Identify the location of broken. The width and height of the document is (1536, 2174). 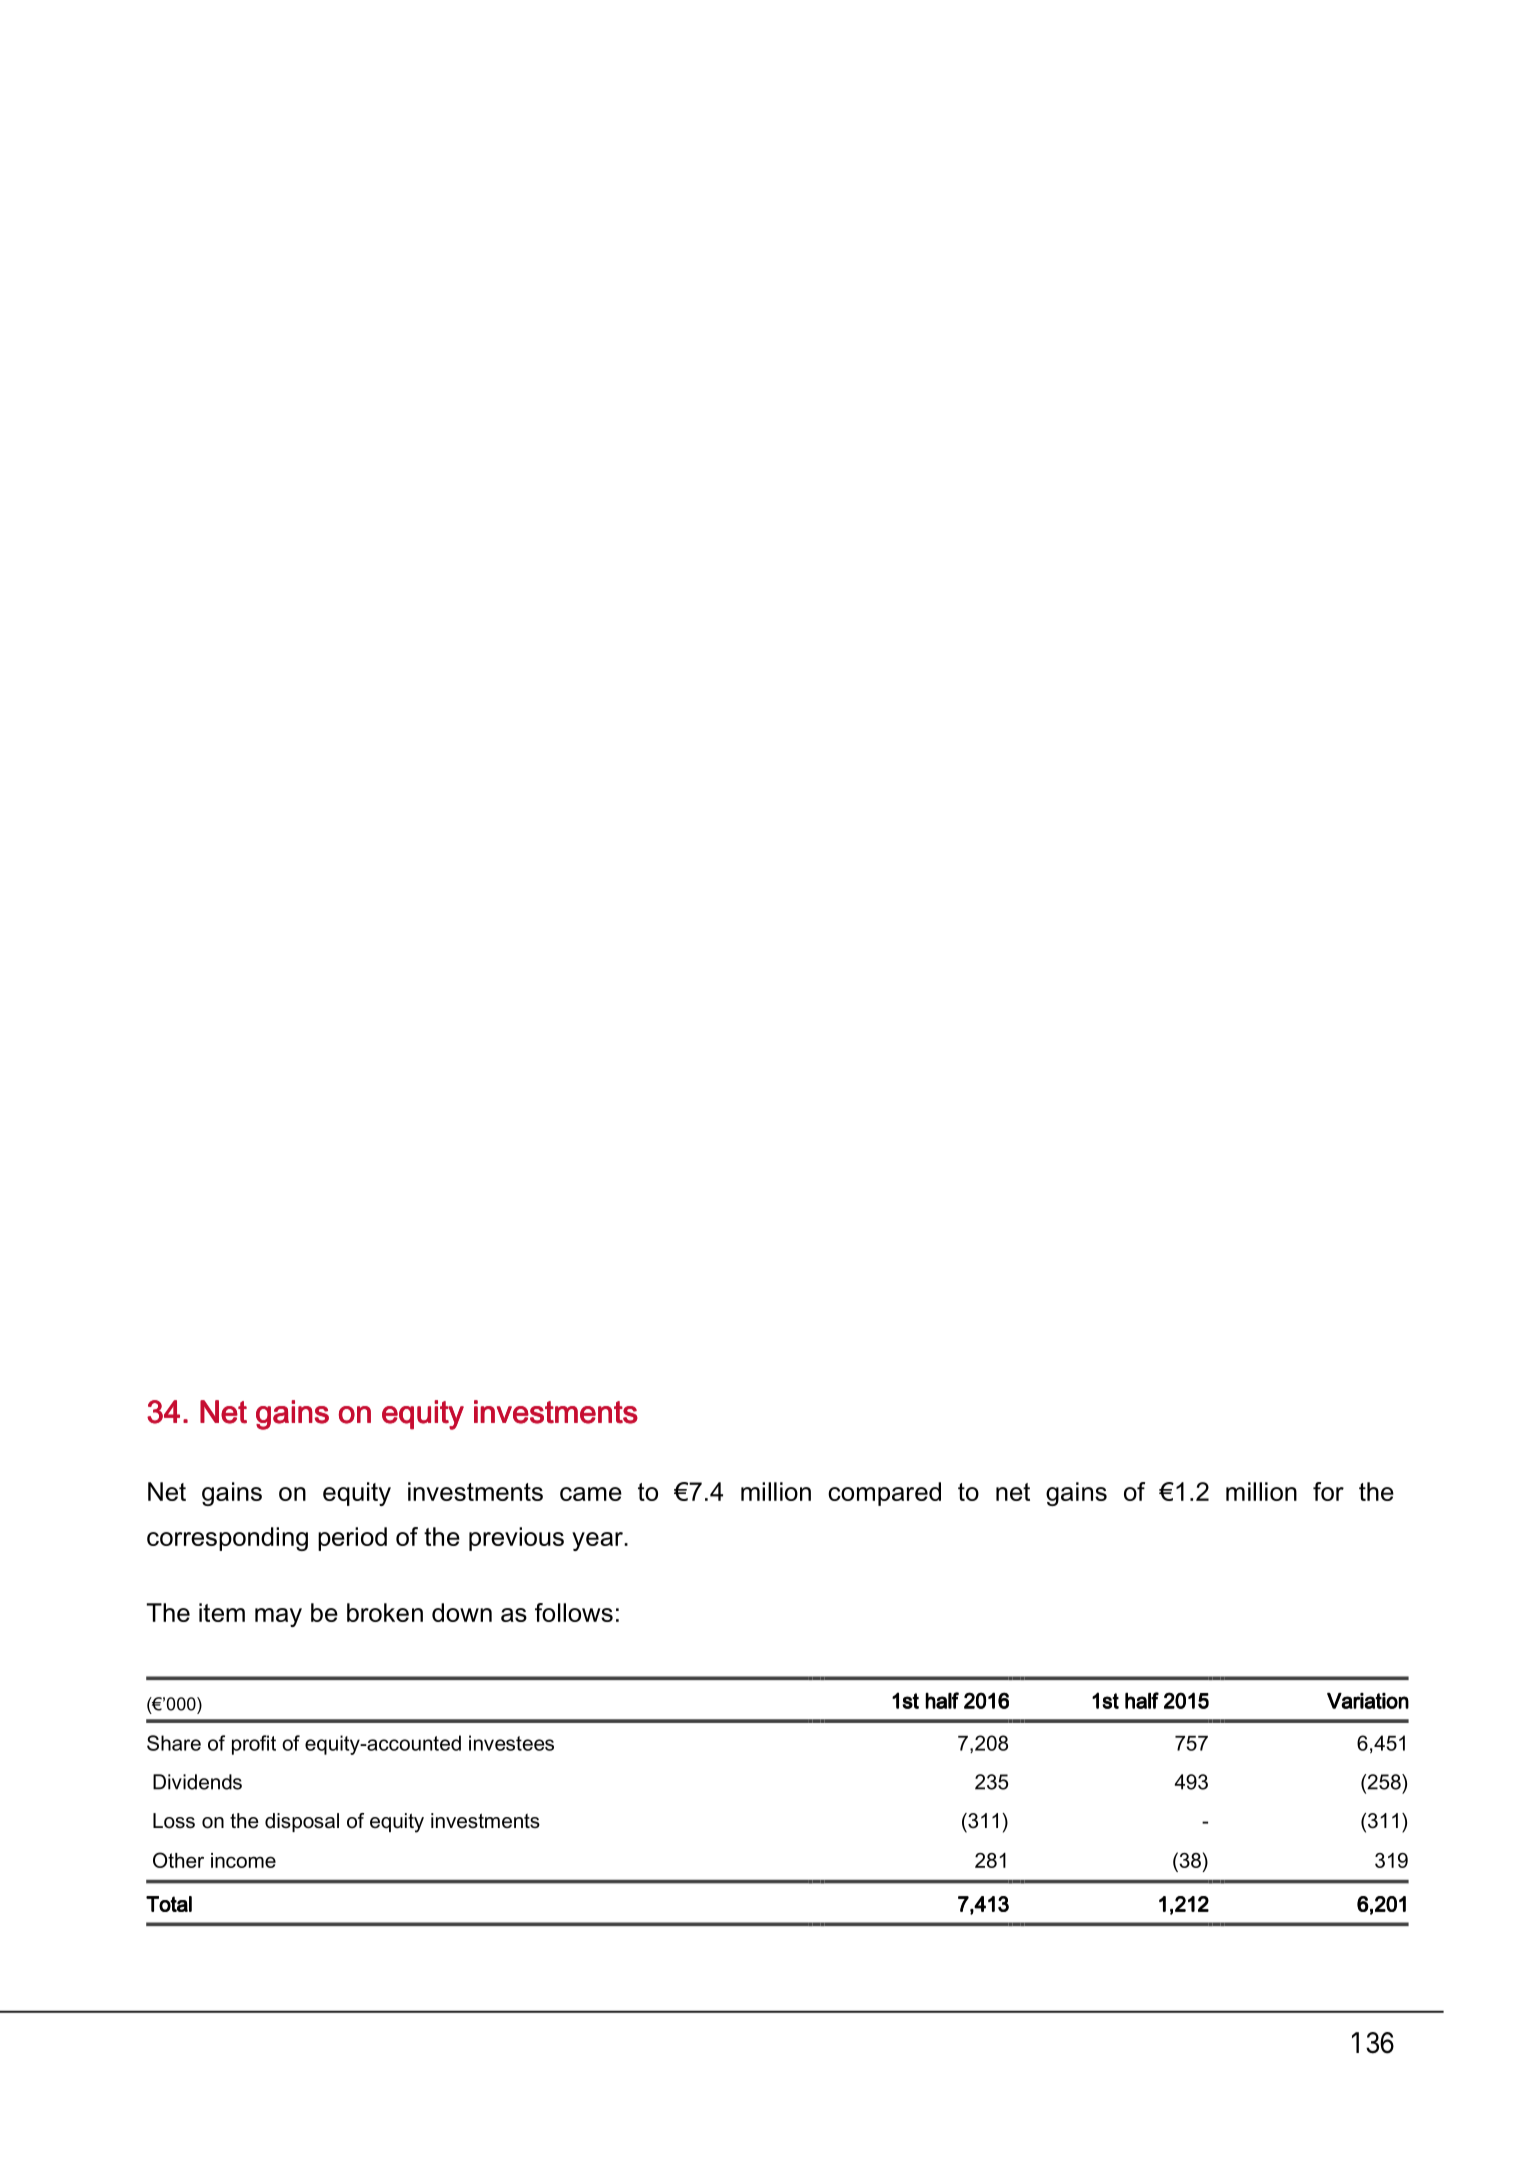
(385, 1612).
